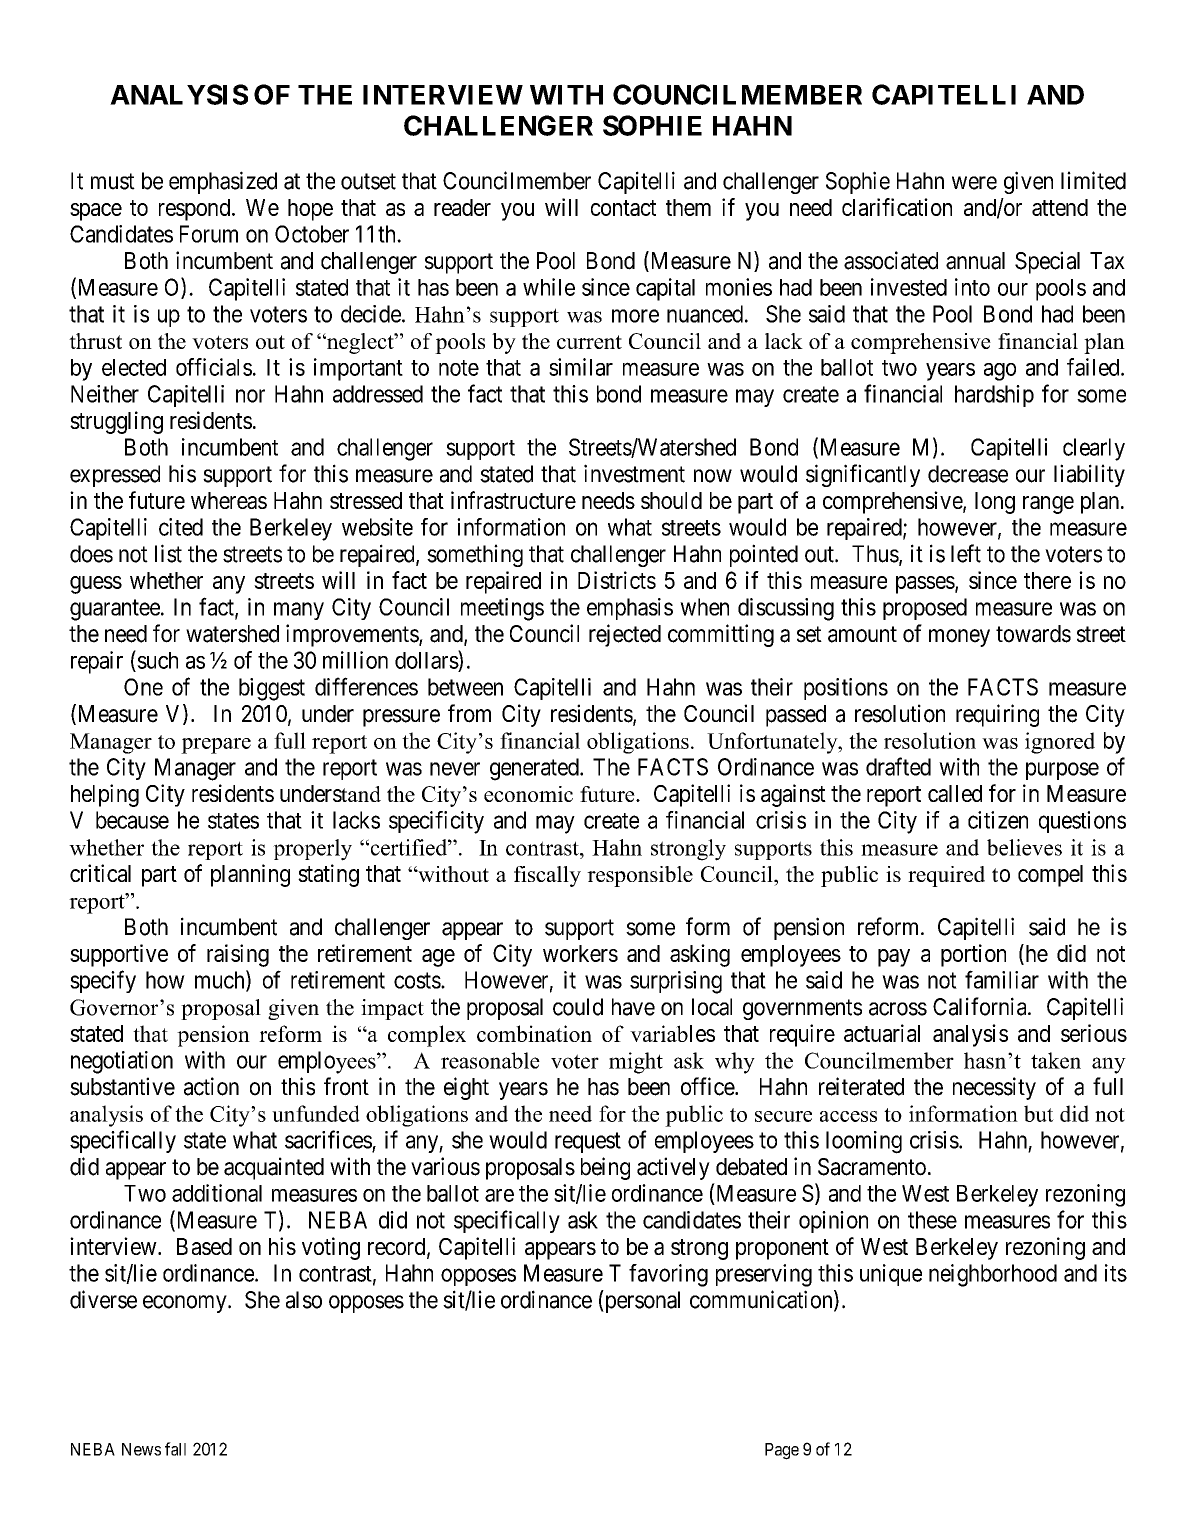 The image size is (1181, 1529). I want to click on respond, so click(196, 210).
